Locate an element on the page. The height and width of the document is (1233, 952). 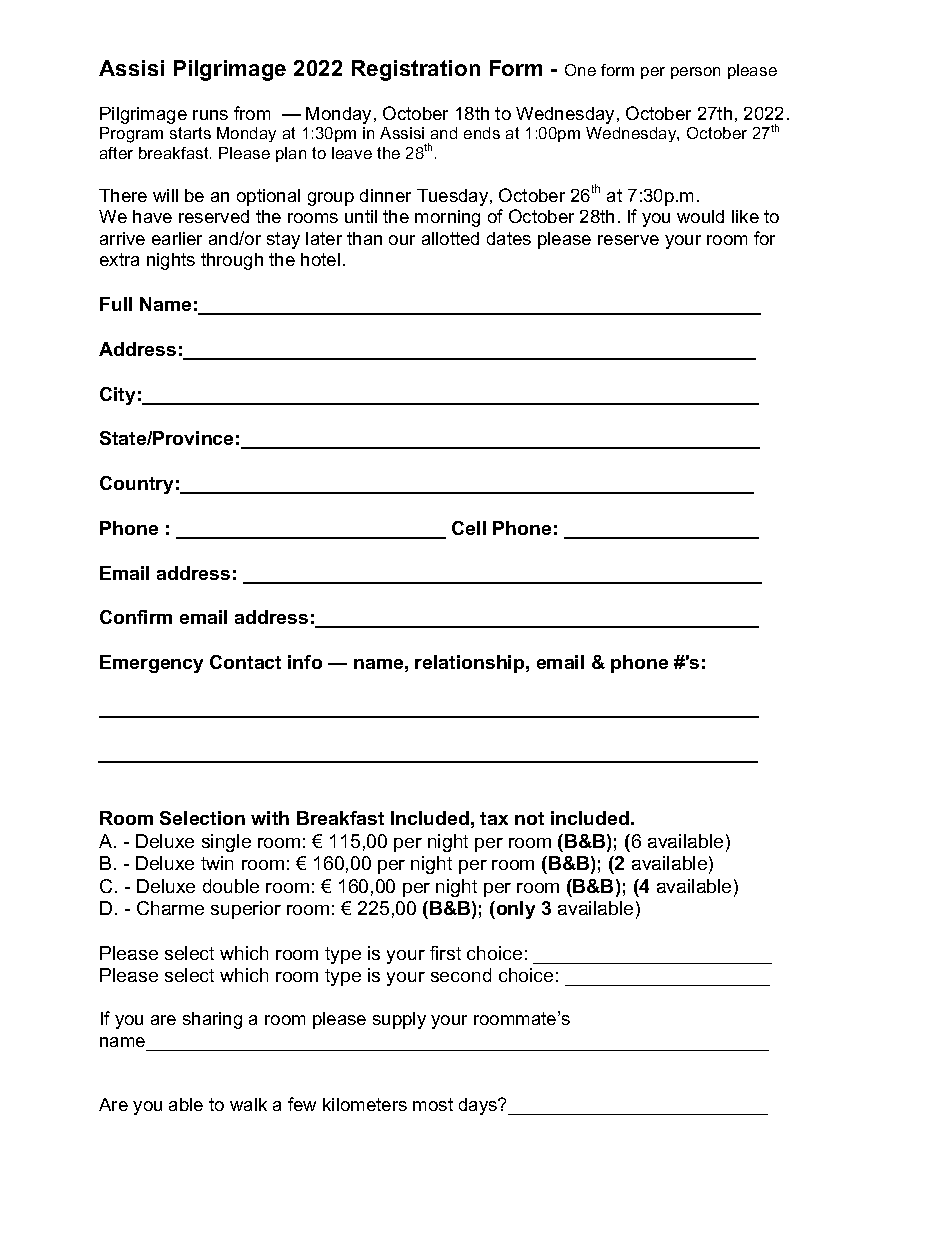
Registration is located at coordinates (416, 70).
